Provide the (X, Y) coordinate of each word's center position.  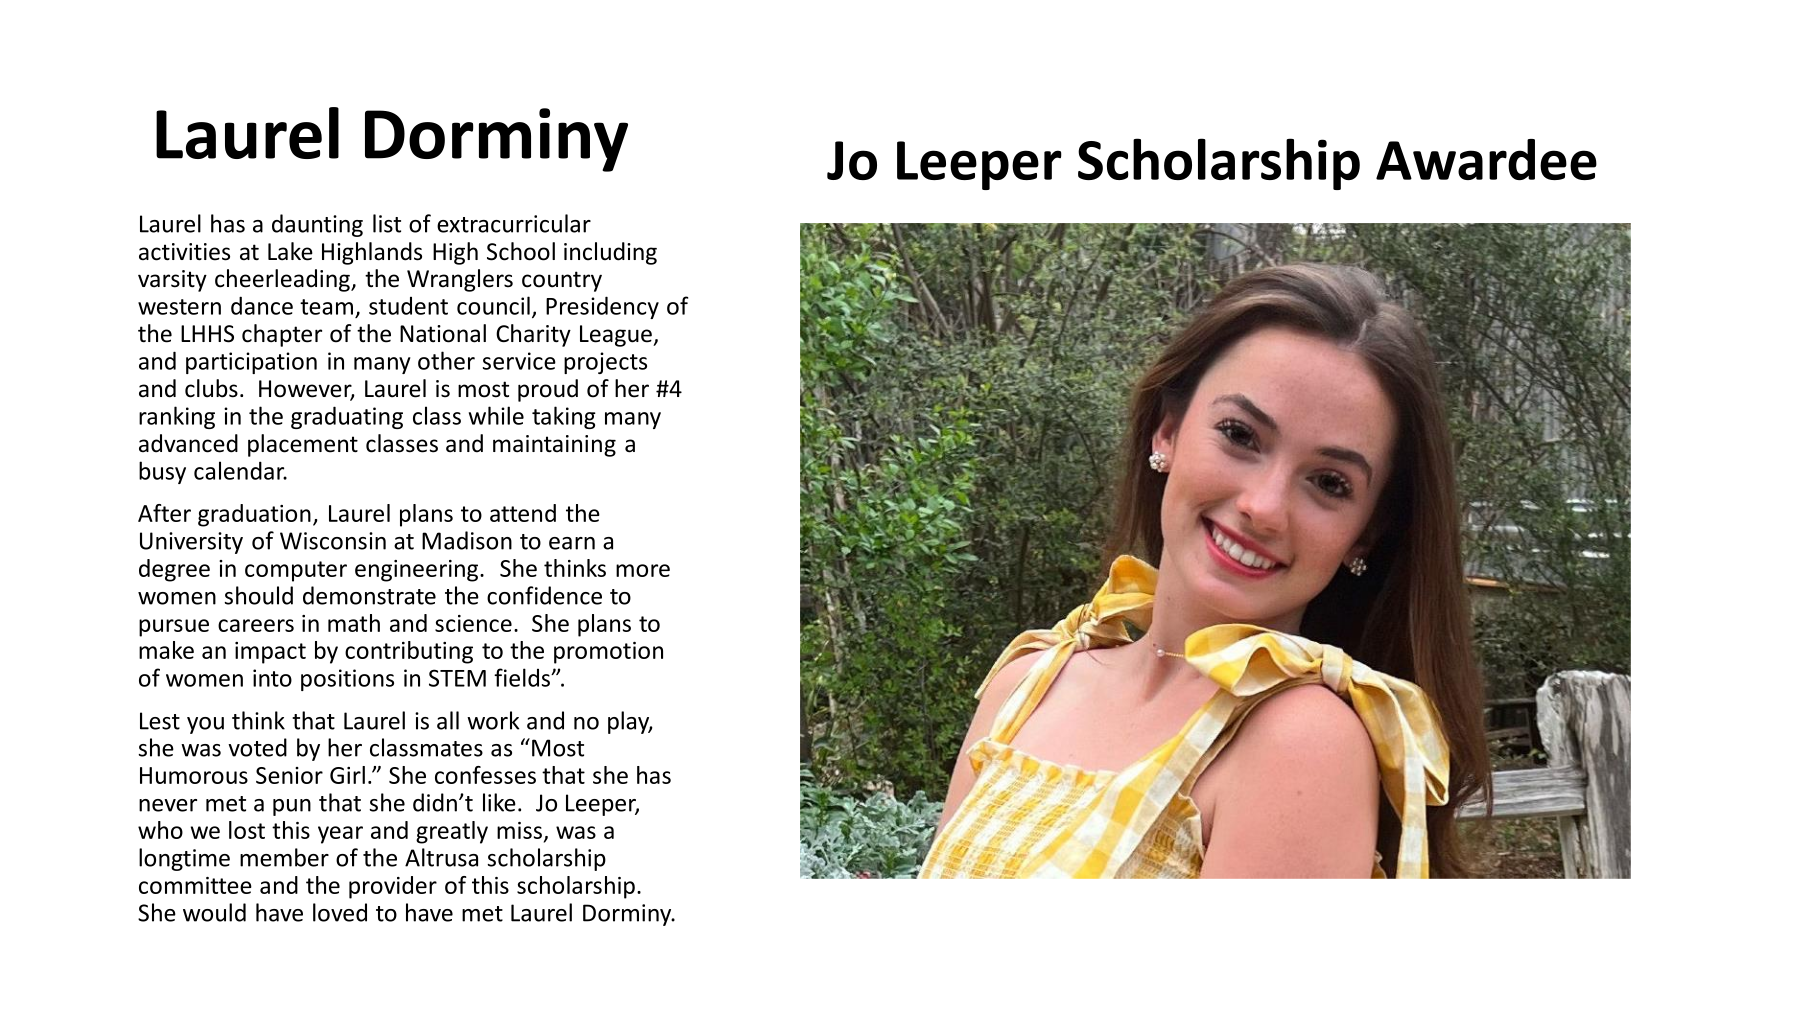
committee (195, 885)
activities (184, 252)
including (610, 253)
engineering (418, 571)
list (387, 223)
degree (174, 570)
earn (572, 543)
